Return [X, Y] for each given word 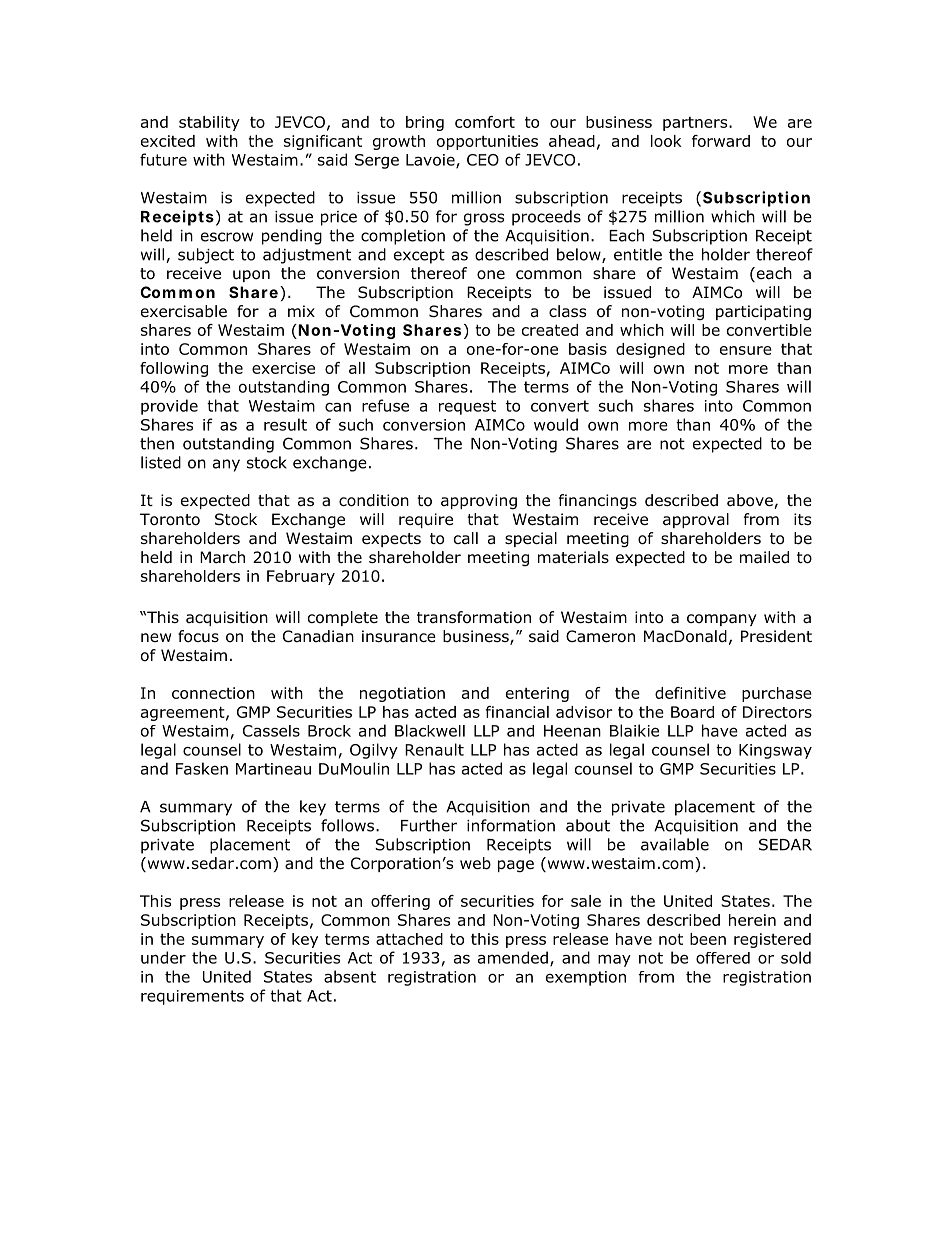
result [285, 424]
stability [209, 123]
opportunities [487, 142]
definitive [690, 693]
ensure [746, 350]
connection [213, 693]
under [163, 957]
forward [721, 141]
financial [517, 712]
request [467, 407]
